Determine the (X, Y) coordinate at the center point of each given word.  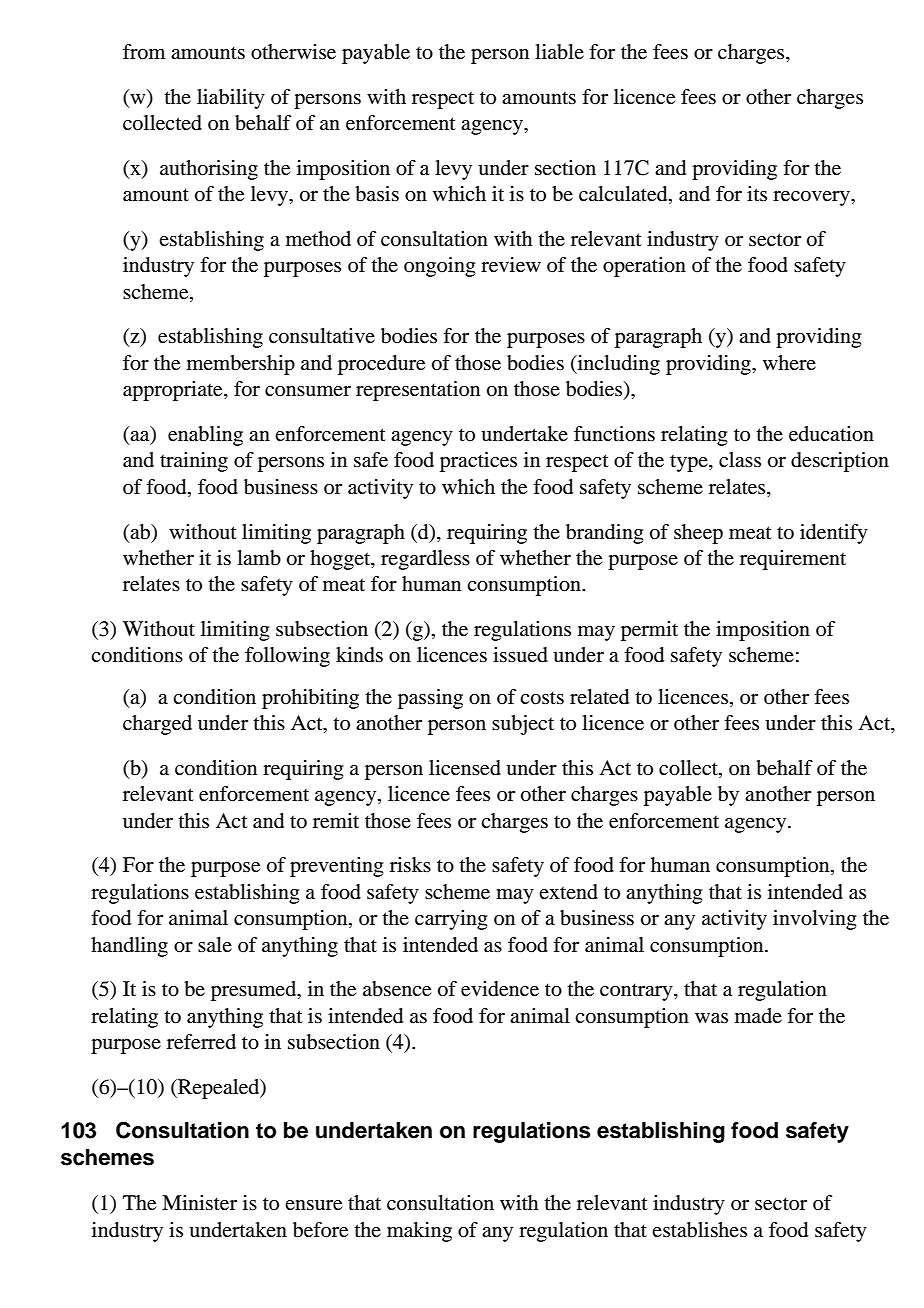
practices (478, 462)
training (194, 462)
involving (814, 920)
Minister (199, 1203)
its (757, 193)
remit (336, 821)
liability (231, 99)
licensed (465, 768)
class (740, 459)
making (419, 1232)
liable (559, 52)
